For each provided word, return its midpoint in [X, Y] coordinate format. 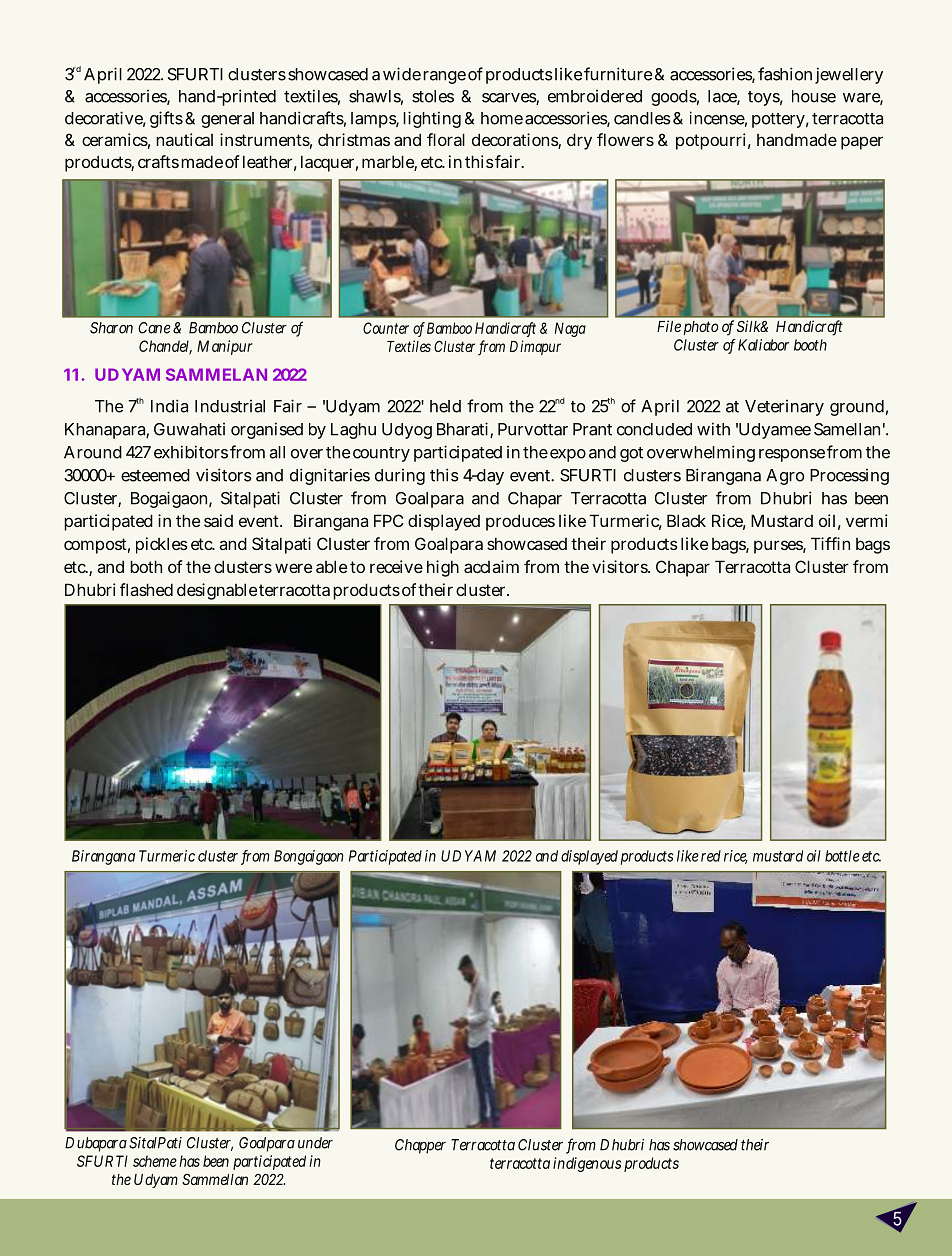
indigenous [587, 1164]
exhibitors [191, 452]
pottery [778, 120]
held [445, 406]
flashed [146, 589]
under [315, 1143]
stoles [433, 96]
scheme [155, 1161]
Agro [785, 477]
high [443, 568]
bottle [842, 856]
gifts [166, 119]
